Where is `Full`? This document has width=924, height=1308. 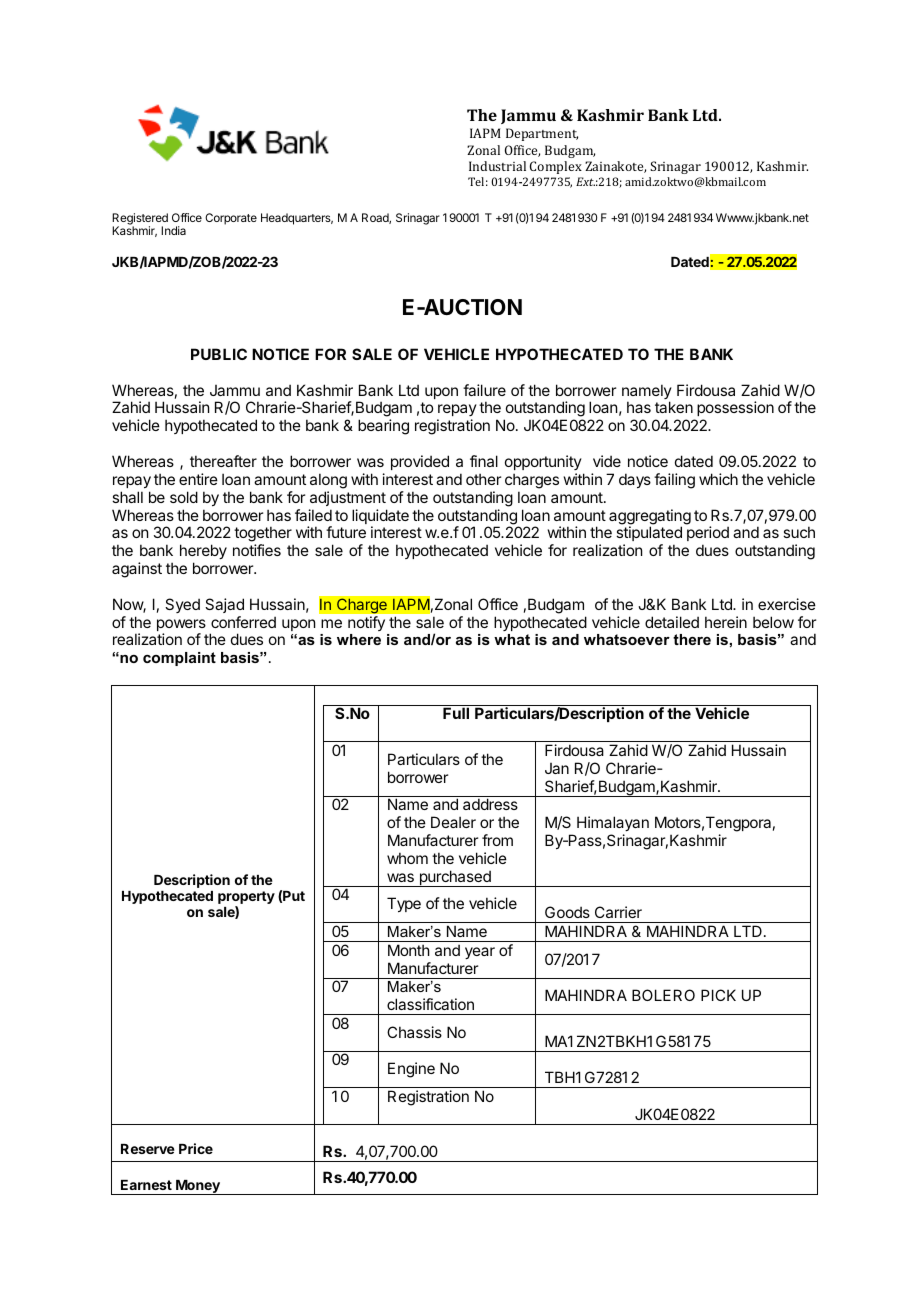 Full is located at coordinates (456, 713).
